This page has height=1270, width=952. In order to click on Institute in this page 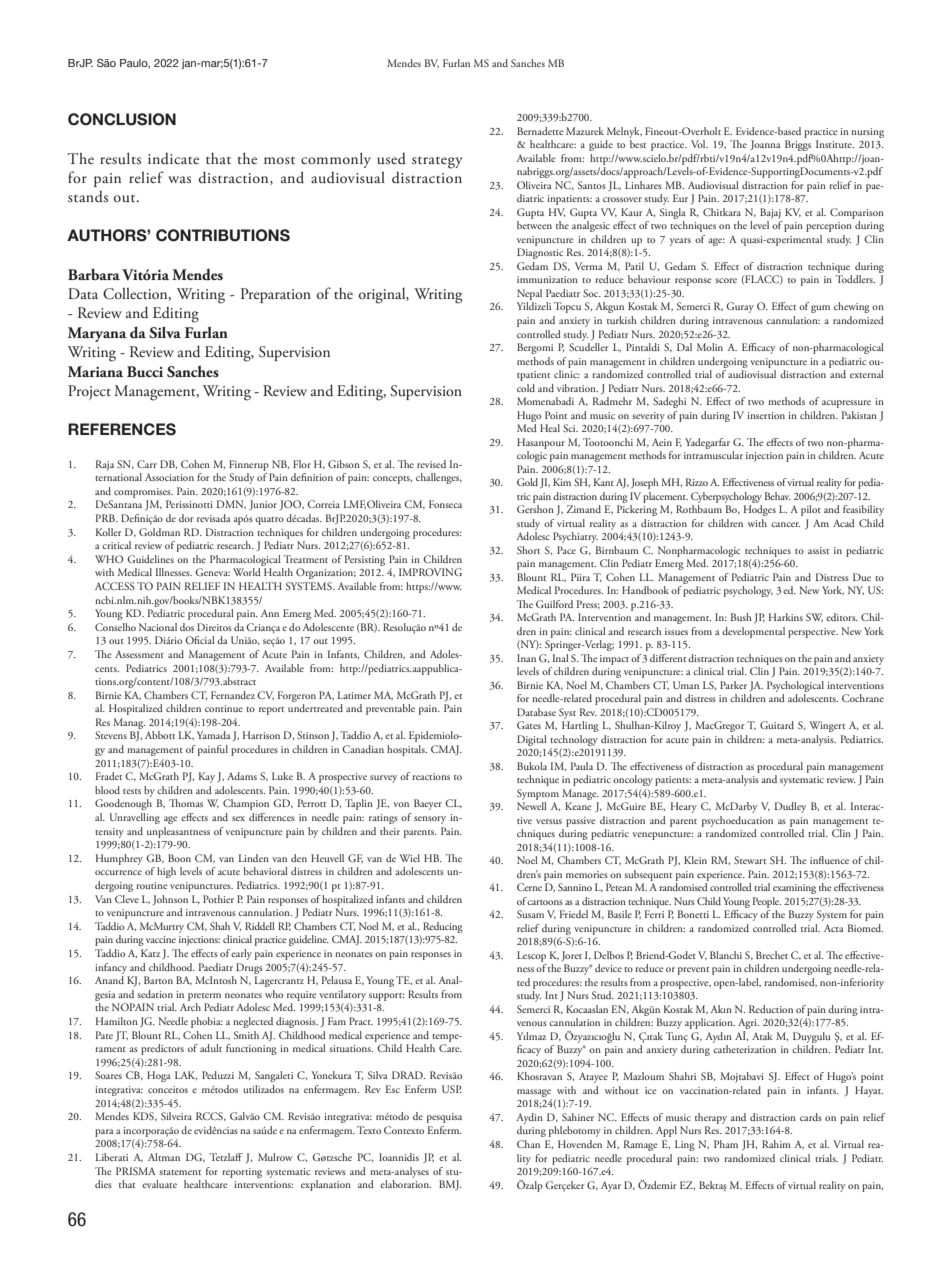, I will do `click(835, 144)`.
